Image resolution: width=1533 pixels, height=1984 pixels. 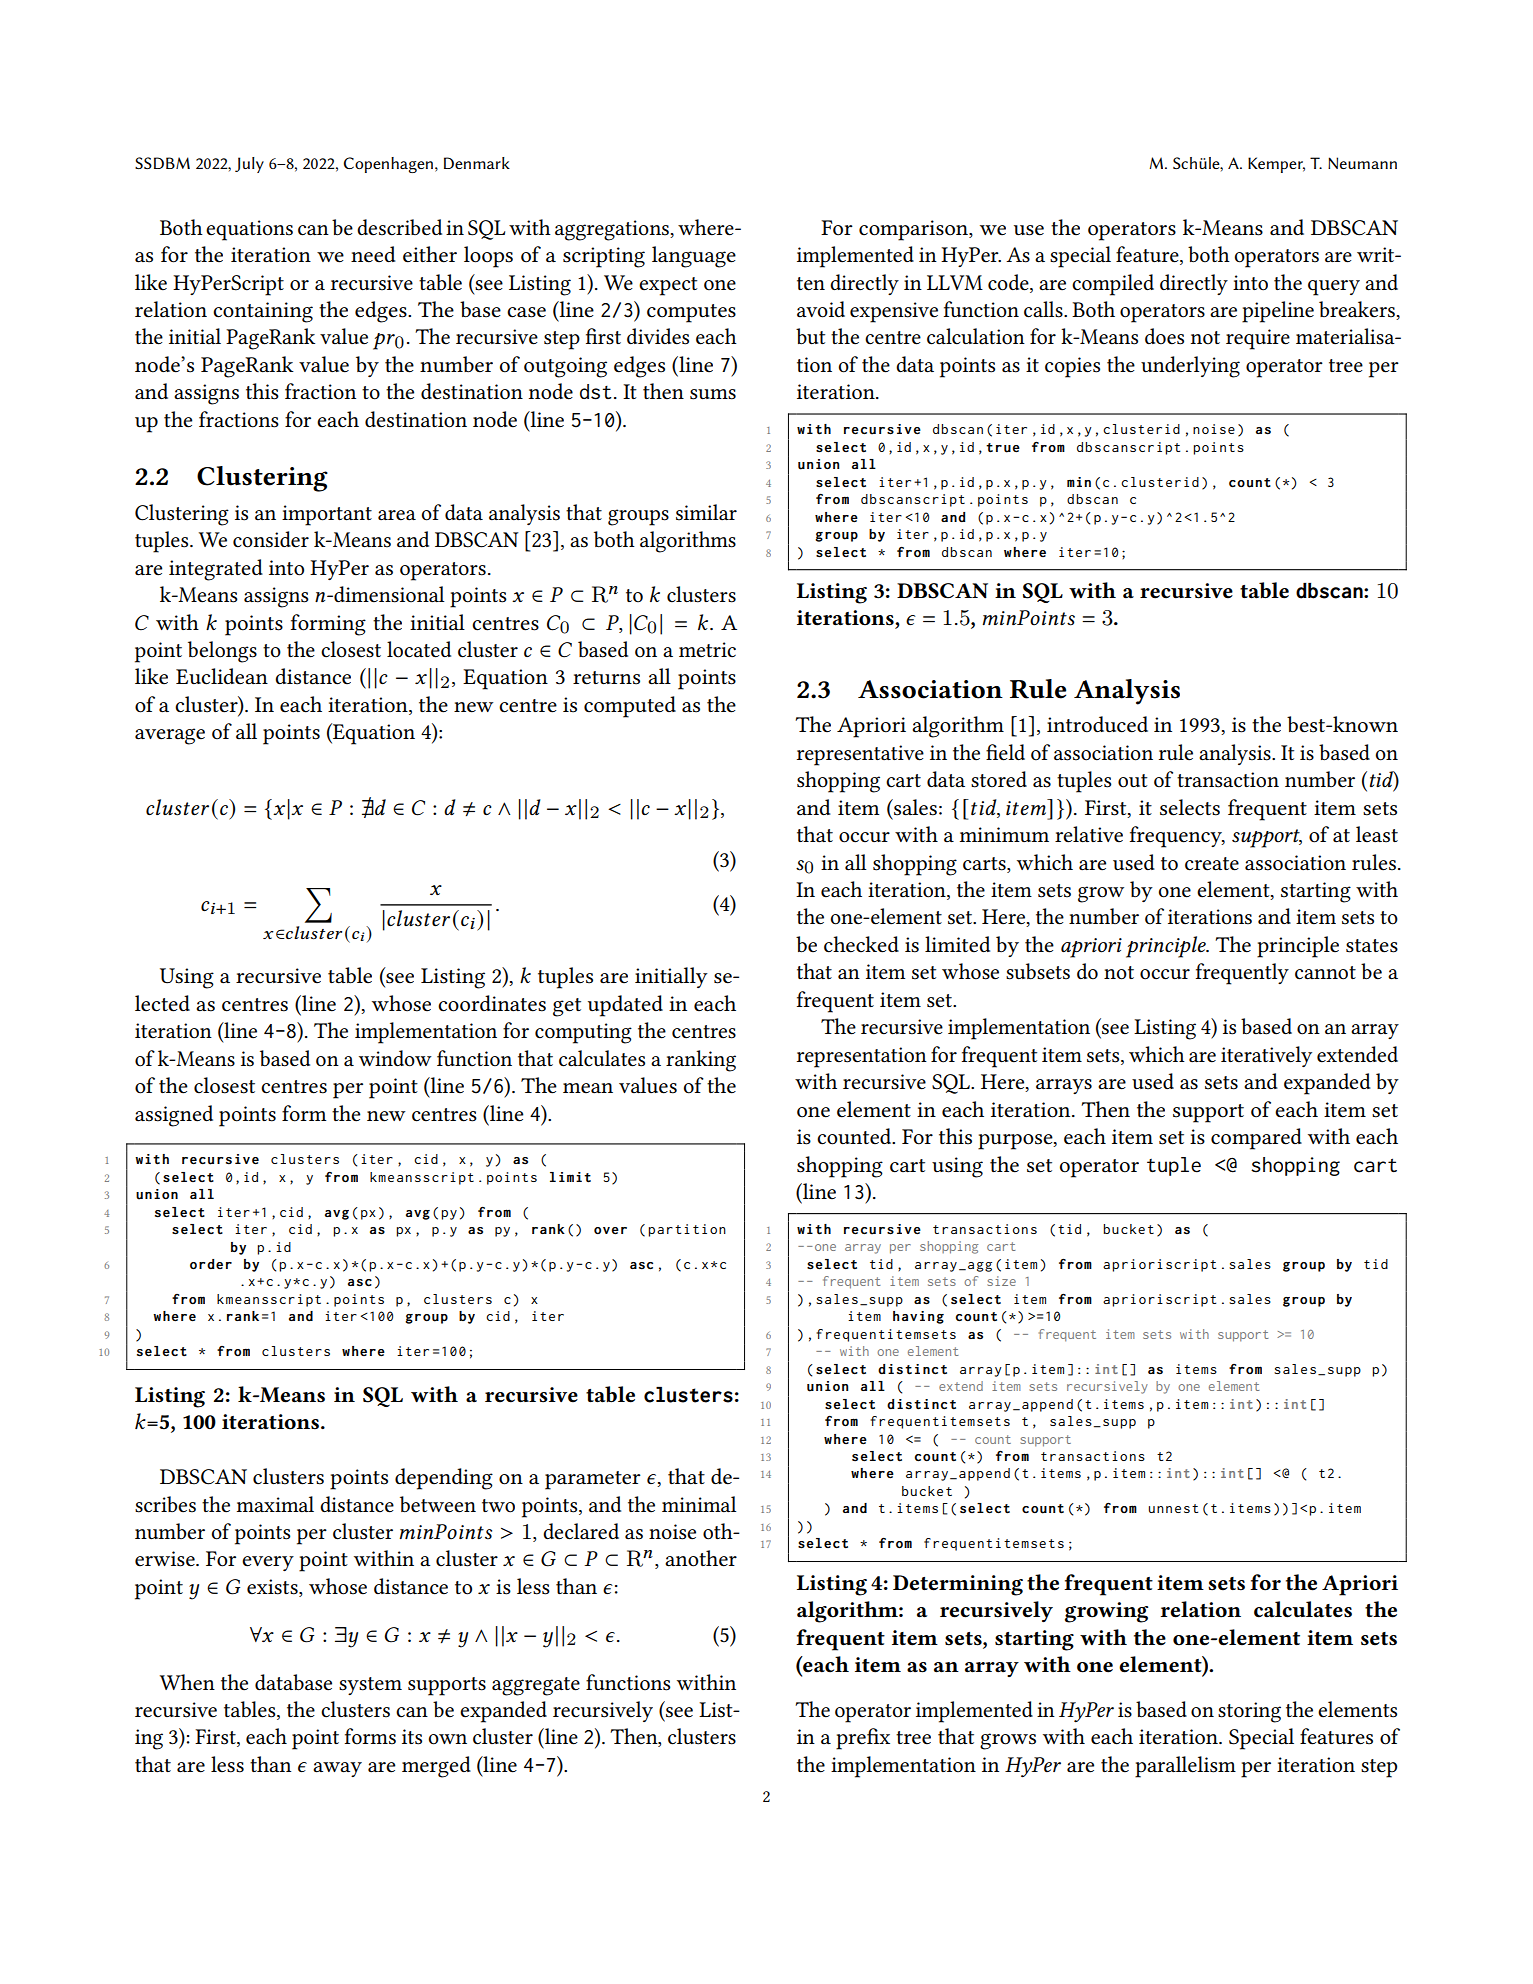 I want to click on cannot, so click(x=1325, y=973).
